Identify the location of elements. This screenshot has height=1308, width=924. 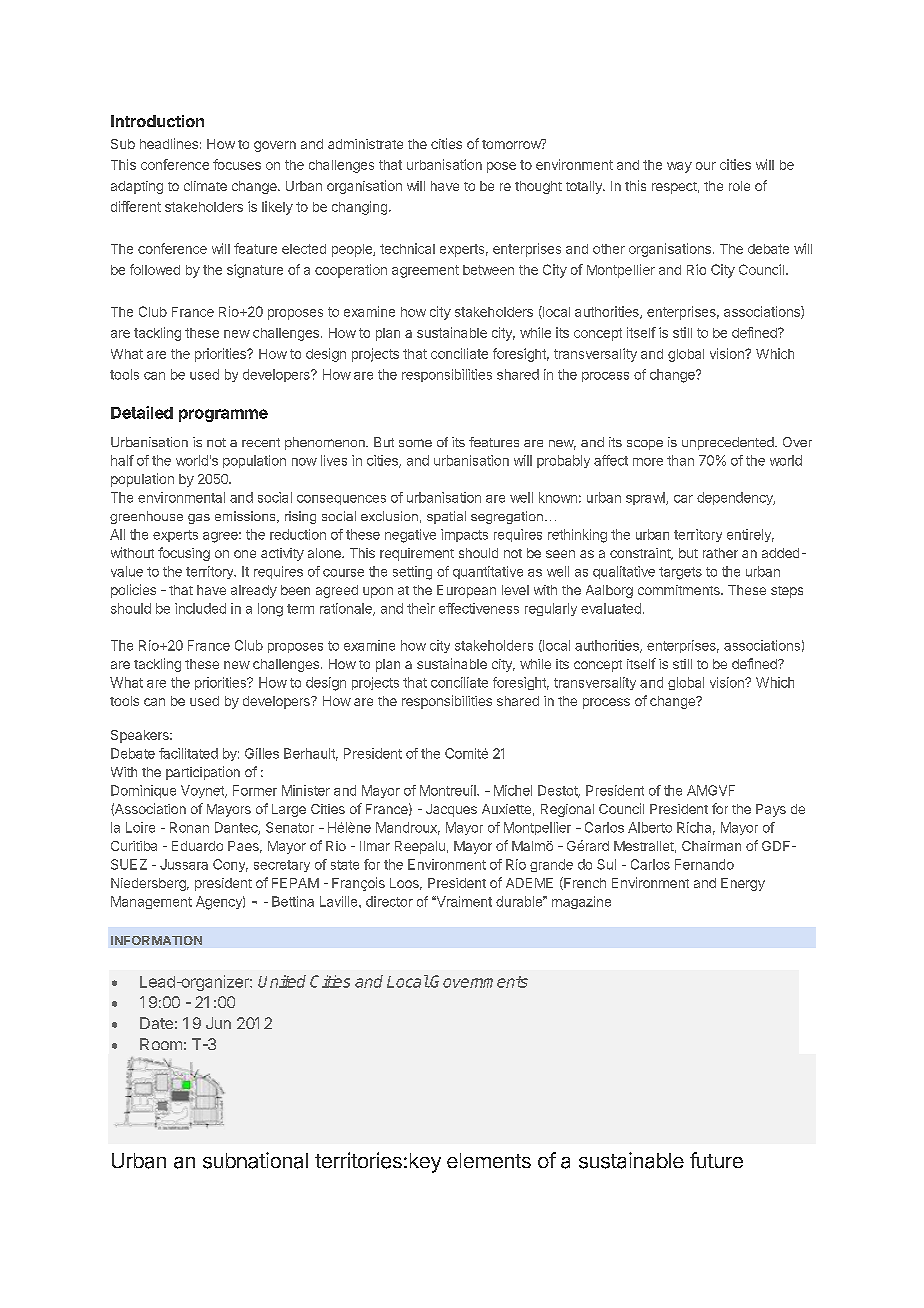
(489, 1160).
